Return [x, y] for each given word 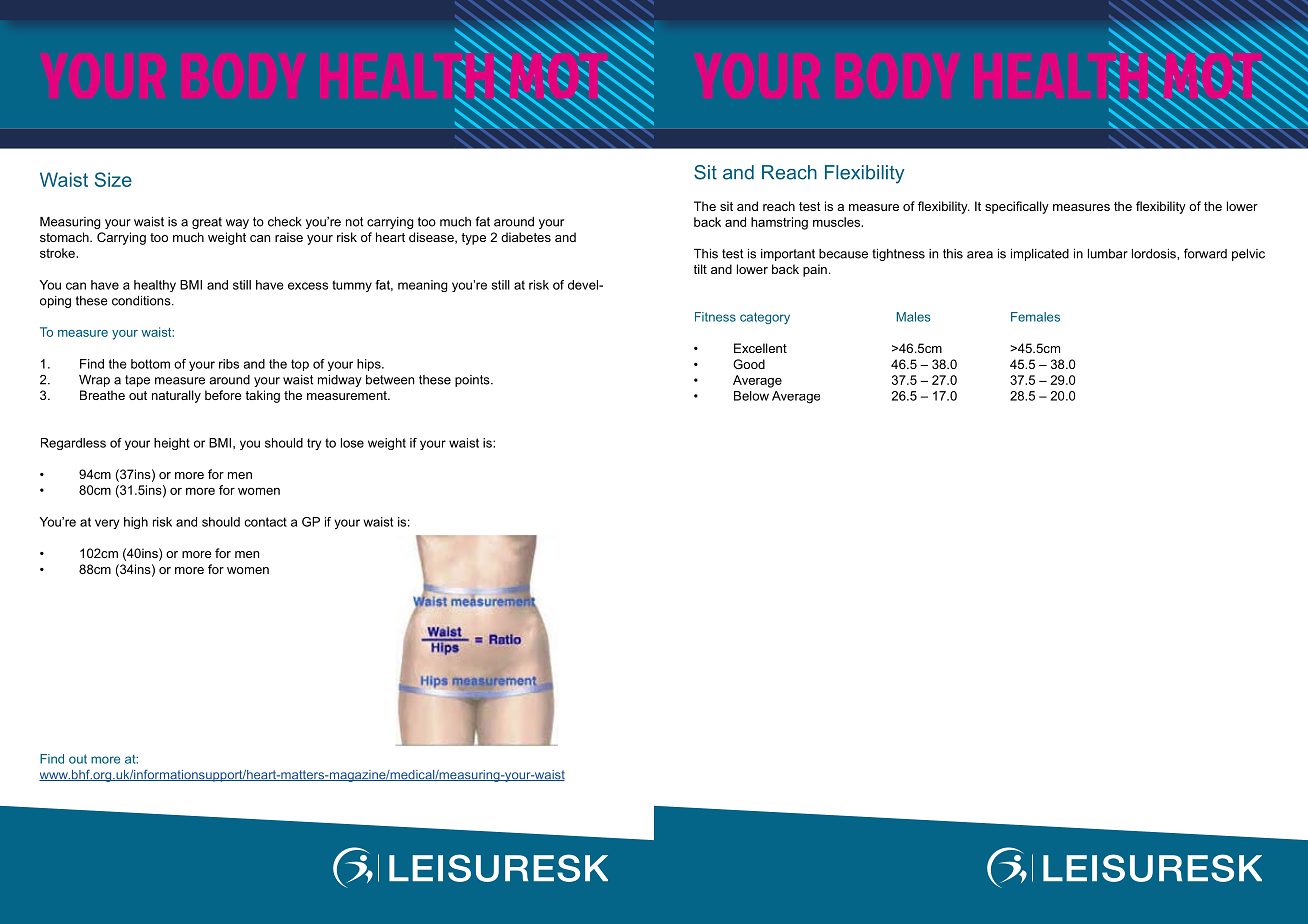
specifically [1017, 207]
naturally [176, 396]
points [473, 381]
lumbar [1108, 254]
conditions [142, 301]
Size [113, 179]
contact [266, 522]
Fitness [715, 317]
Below [751, 396]
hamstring [779, 223]
